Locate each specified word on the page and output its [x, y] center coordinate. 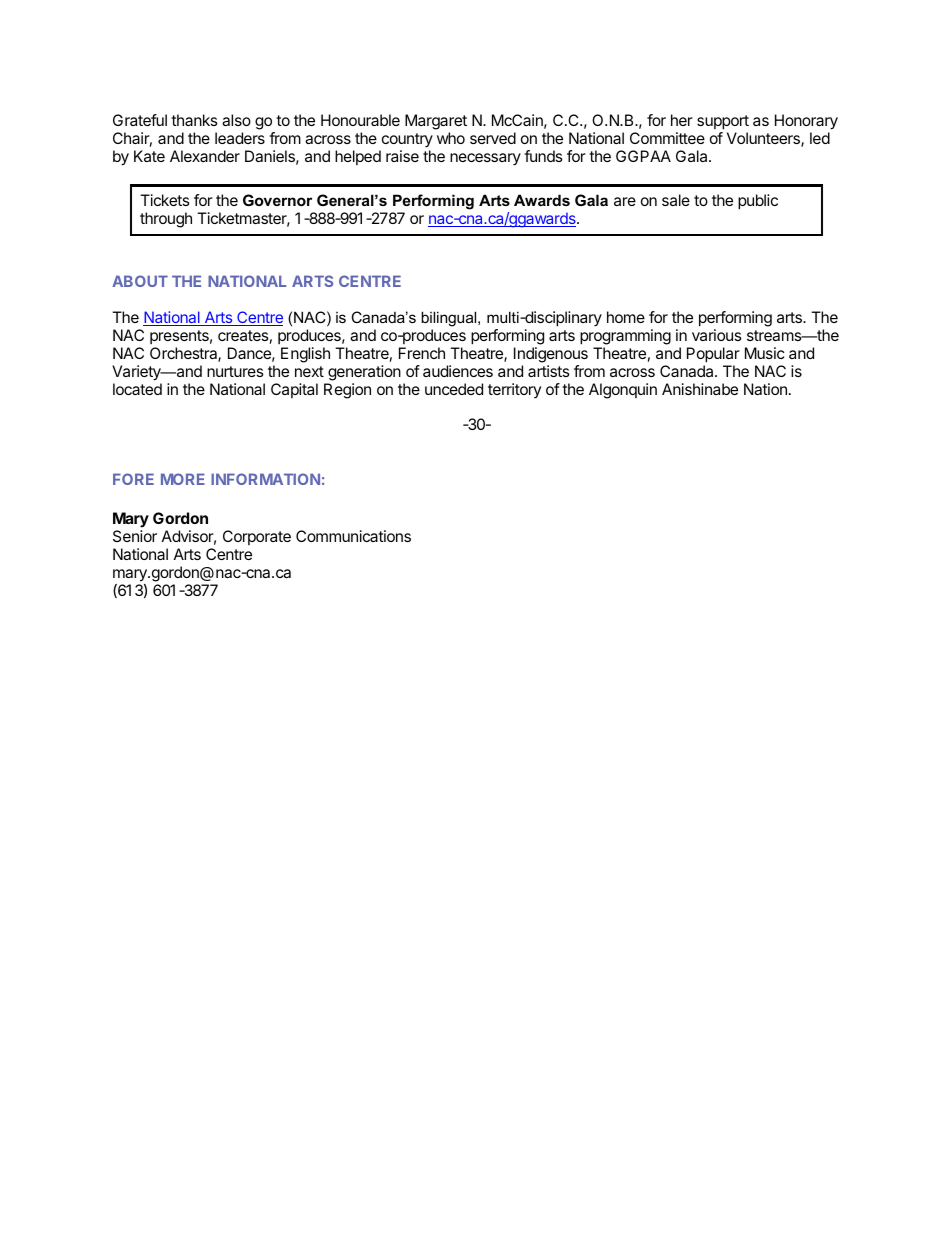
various [717, 335]
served [493, 138]
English [305, 355]
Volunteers [764, 139]
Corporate [257, 537]
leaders [240, 138]
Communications [353, 536]
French [422, 353]
